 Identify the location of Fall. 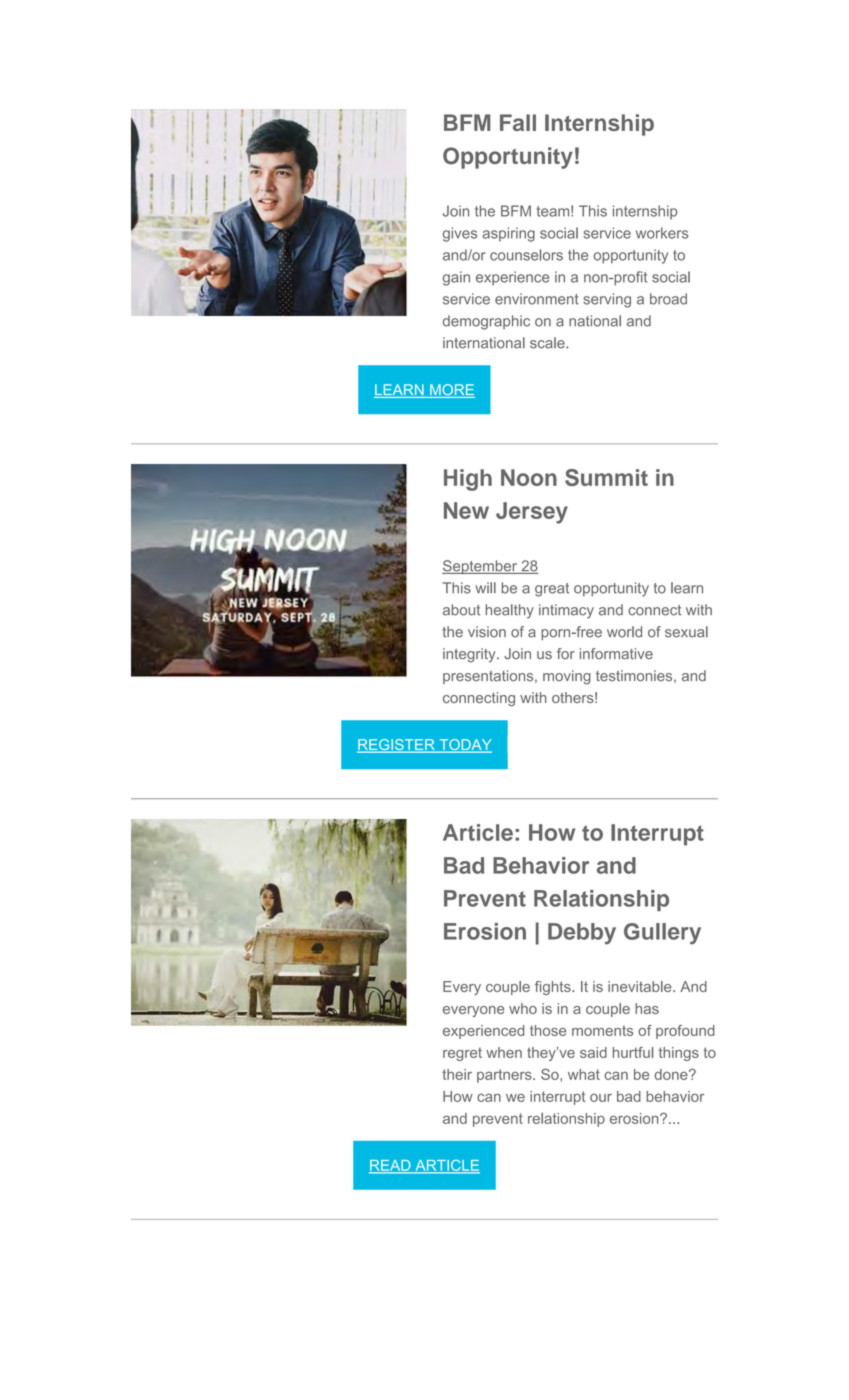
(518, 122).
